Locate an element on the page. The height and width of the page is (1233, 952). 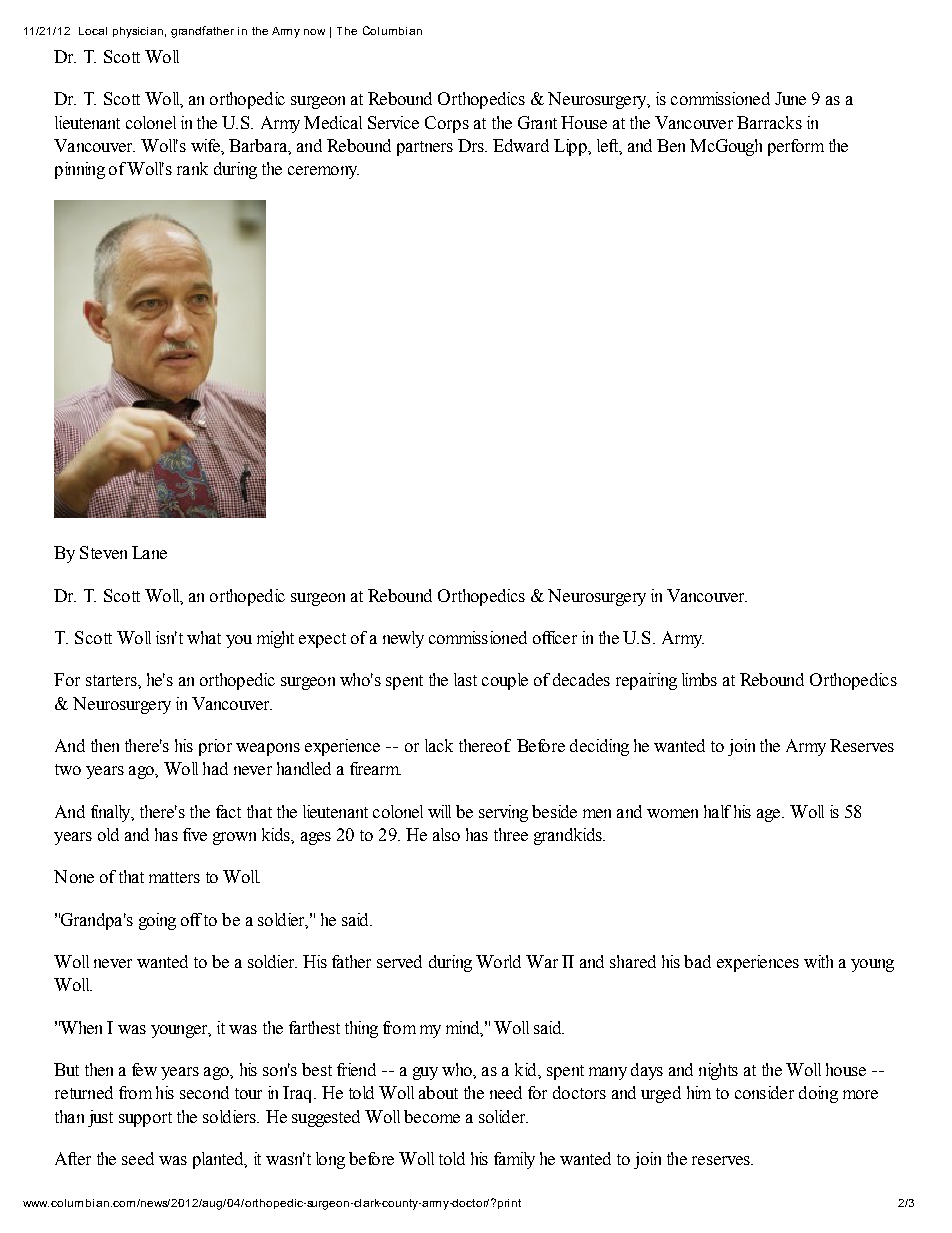
Lane is located at coordinates (149, 552).
